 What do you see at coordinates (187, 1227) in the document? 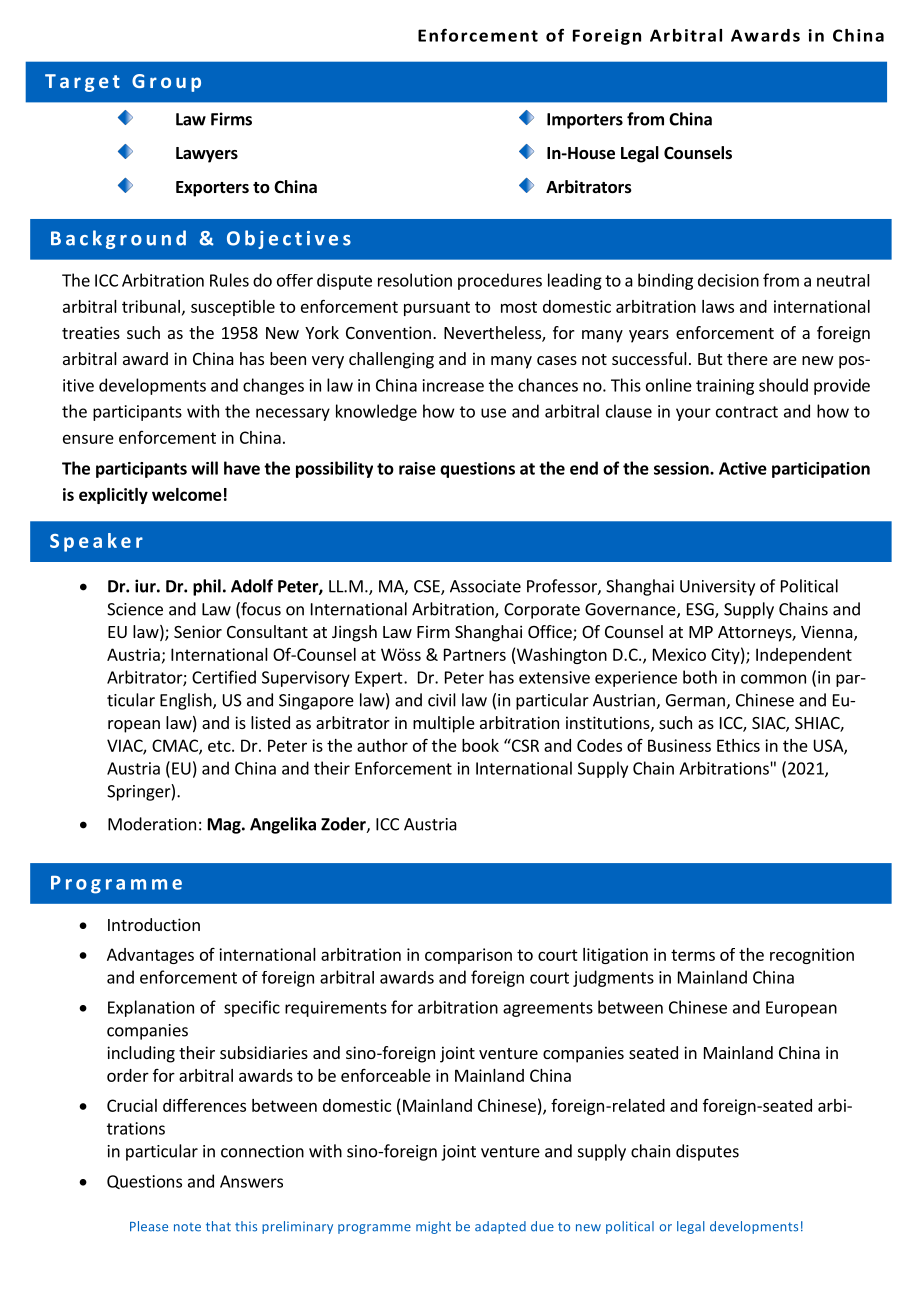
I see `note` at bounding box center [187, 1227].
